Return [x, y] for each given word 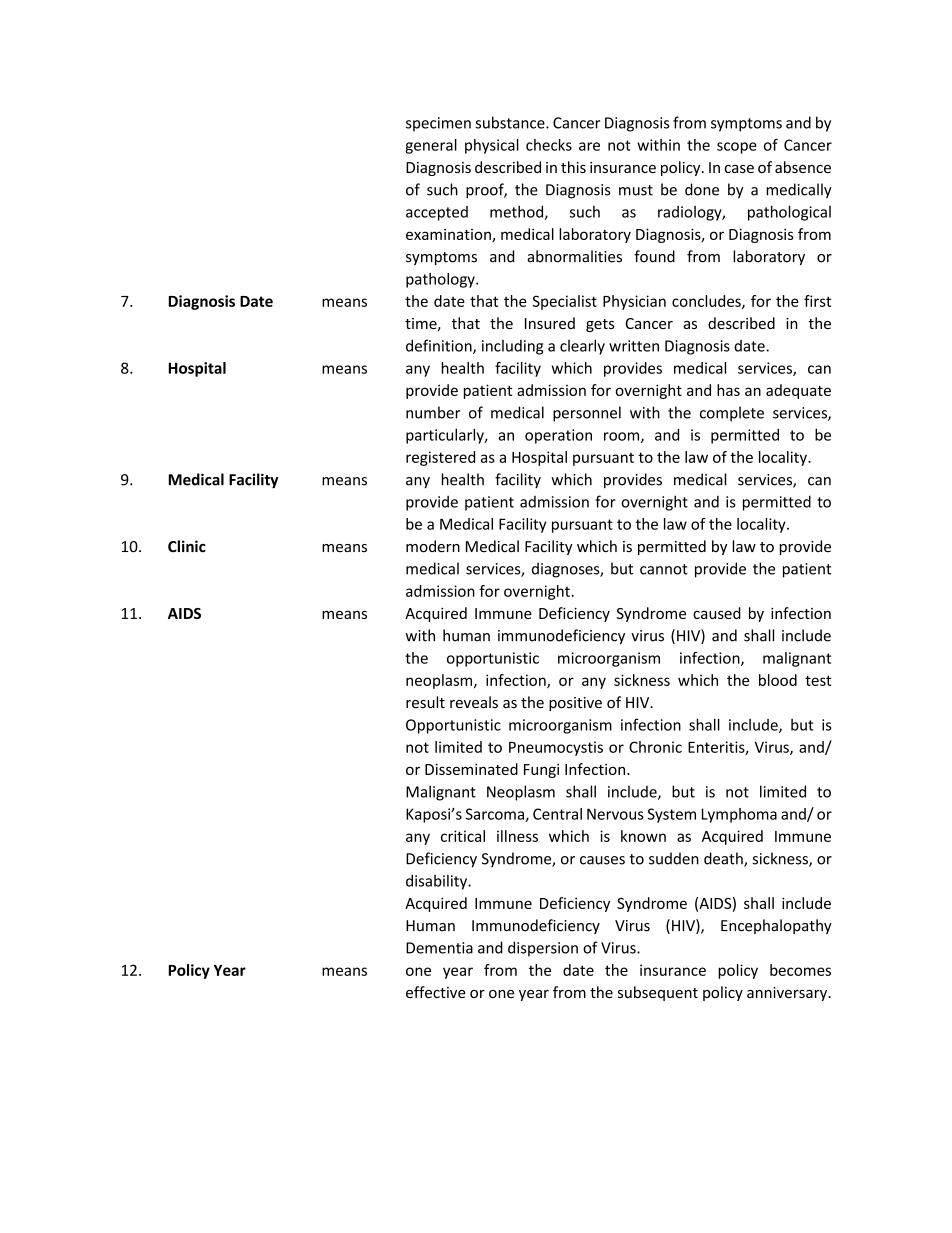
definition [440, 346]
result [425, 702]
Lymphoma [739, 815]
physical [492, 146]
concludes [707, 302]
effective [436, 992]
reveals [474, 702]
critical [463, 836]
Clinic [187, 546]
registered [440, 458]
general [431, 146]
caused [717, 613]
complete [732, 414]
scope [737, 148]
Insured [550, 323]
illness [517, 836]
